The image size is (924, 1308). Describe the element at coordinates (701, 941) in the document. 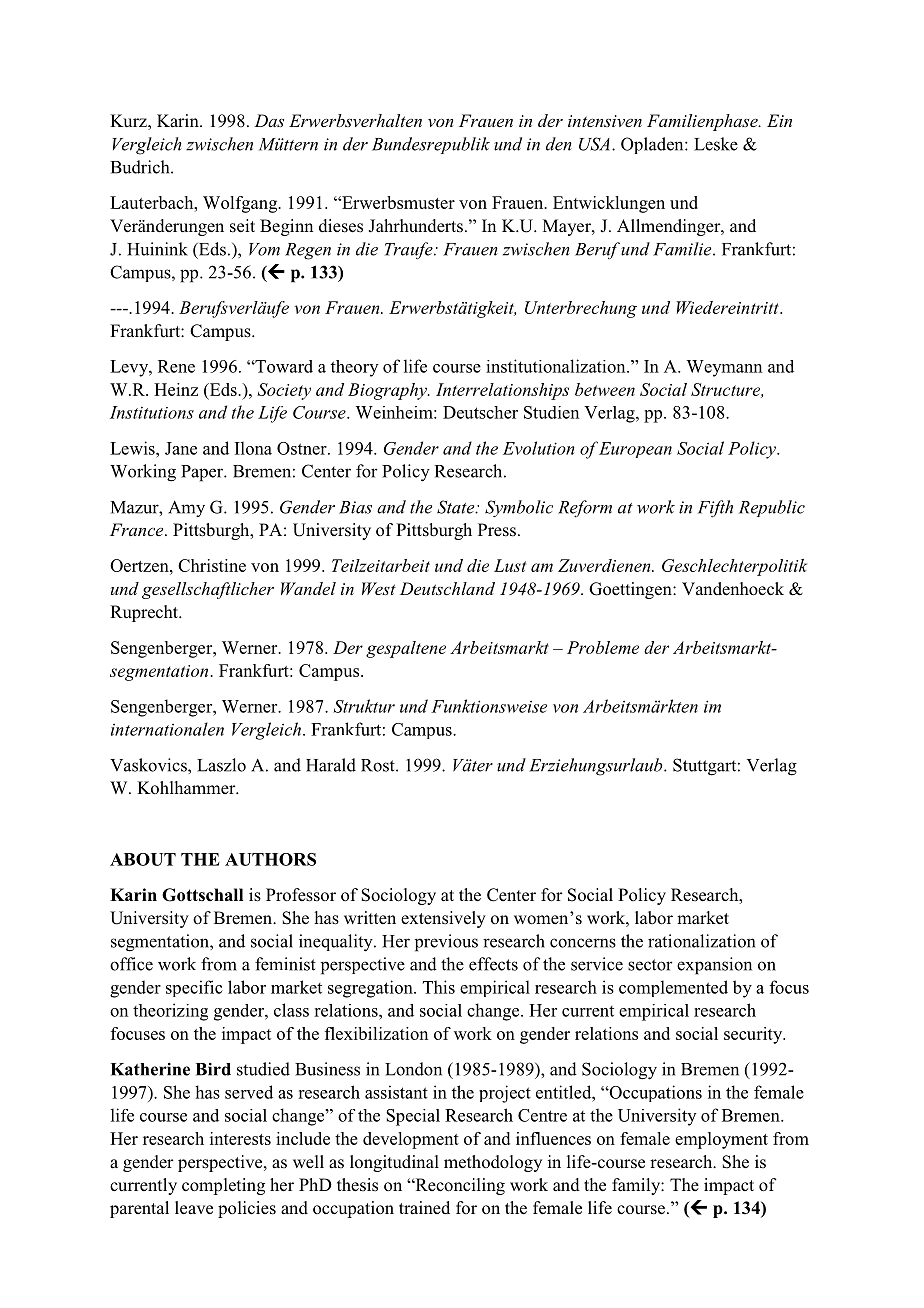

I see `rationalization` at that location.
